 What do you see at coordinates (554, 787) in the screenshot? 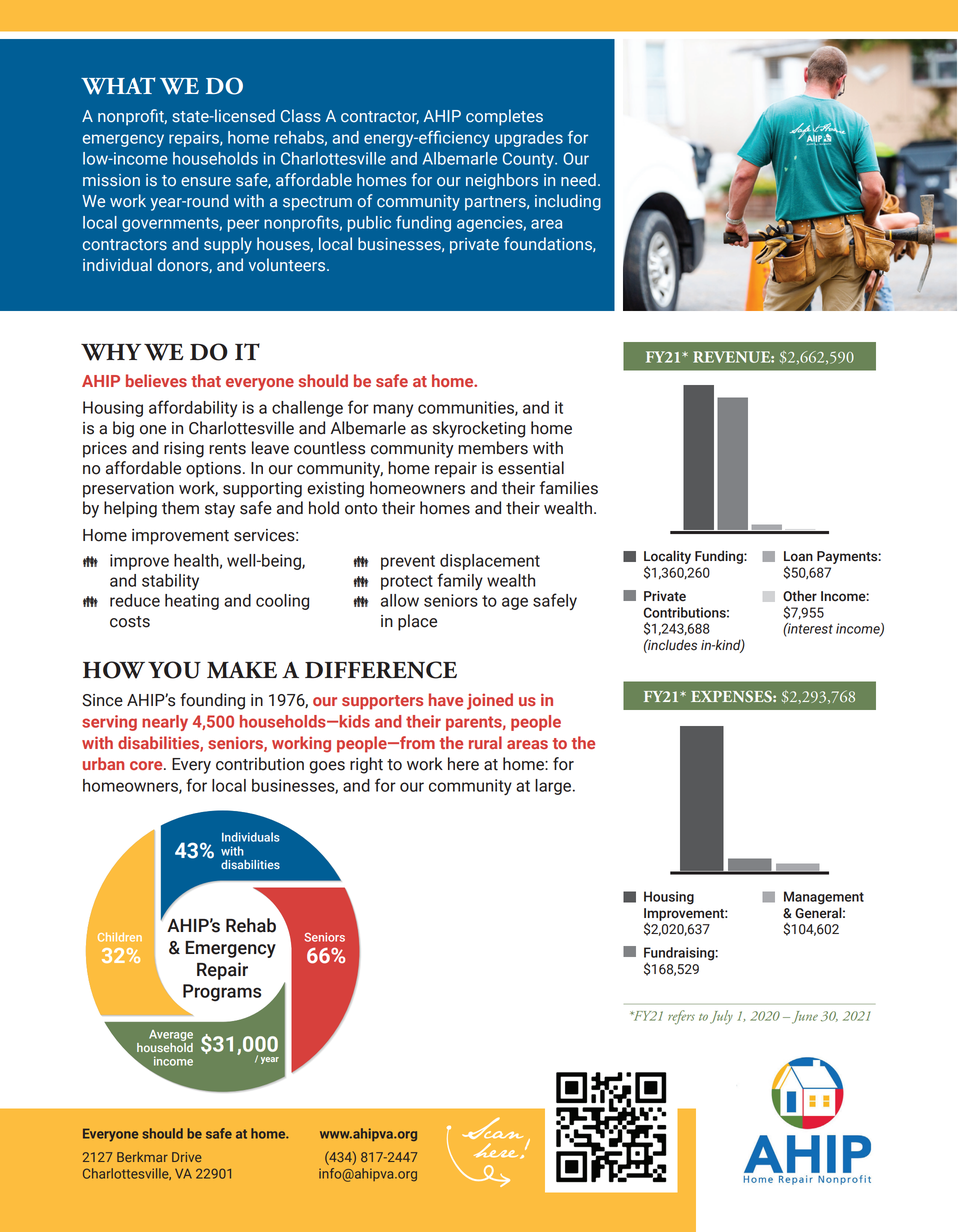
I see `large` at bounding box center [554, 787].
